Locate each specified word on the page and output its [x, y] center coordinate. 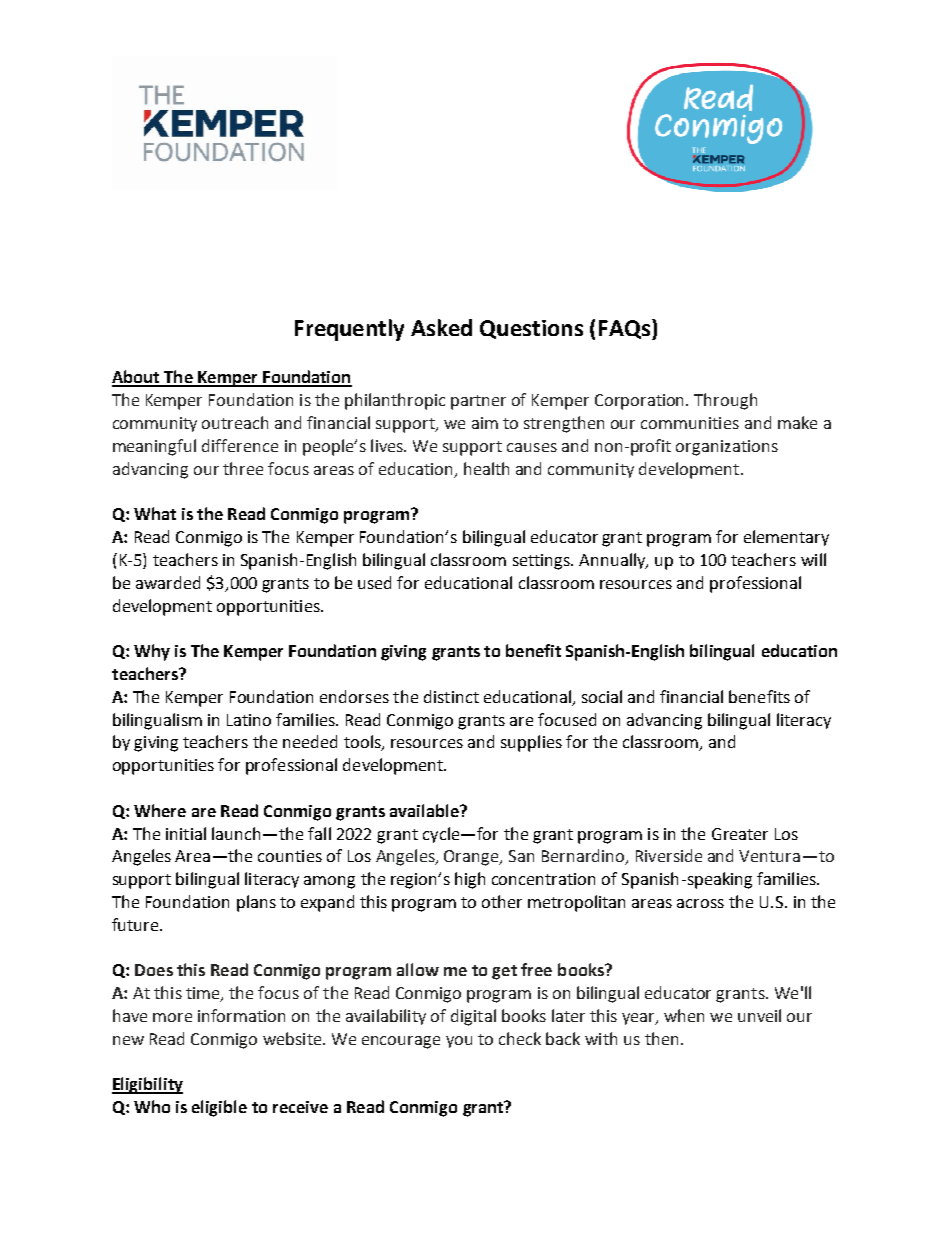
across [700, 903]
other [502, 901]
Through [725, 401]
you [459, 1042]
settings [543, 562]
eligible [219, 1108]
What [155, 513]
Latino [249, 720]
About [137, 378]
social [602, 696]
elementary [786, 538]
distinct [451, 696]
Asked [441, 327]
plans [256, 903]
